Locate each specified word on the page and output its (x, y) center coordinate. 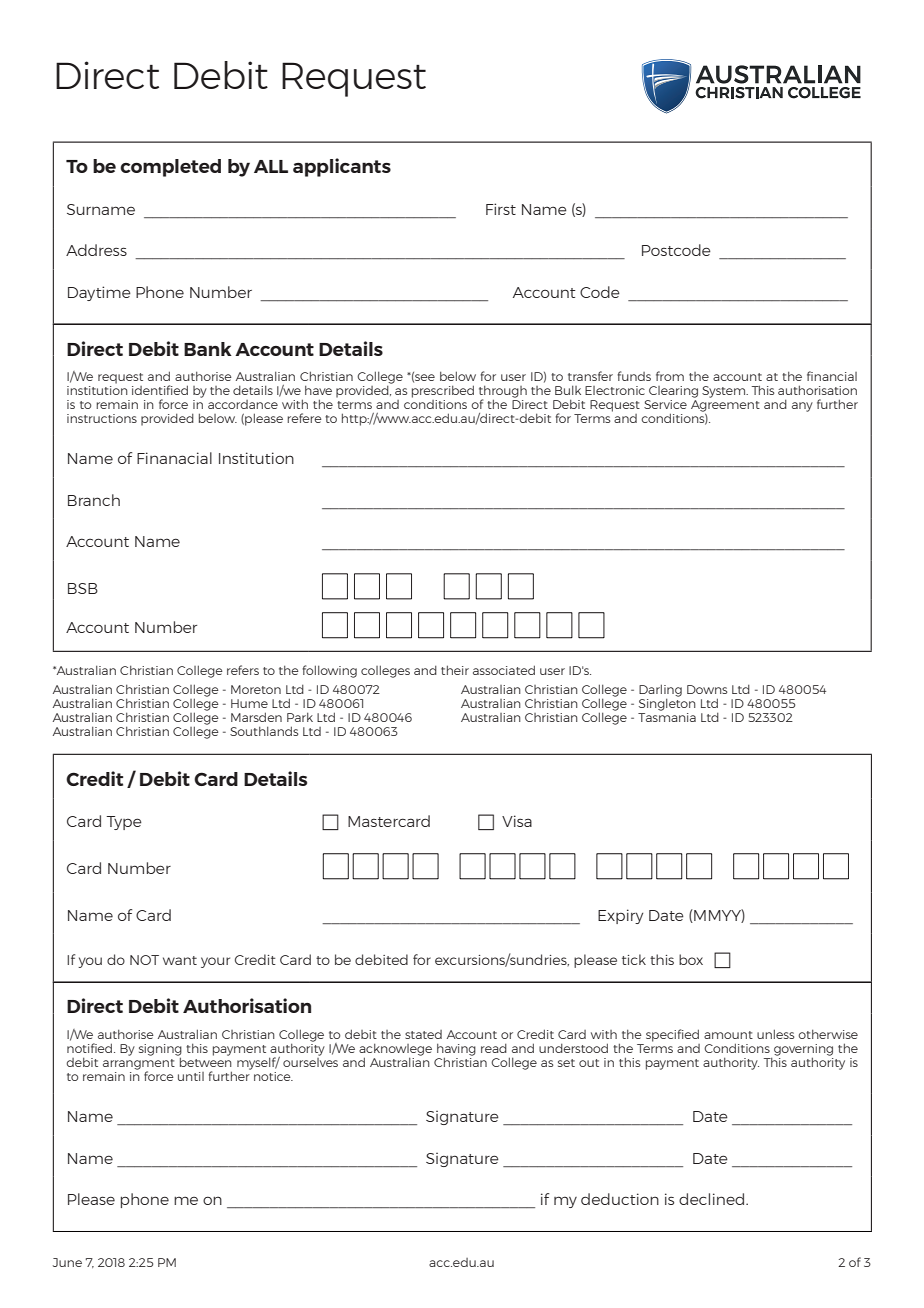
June (67, 1262)
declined (713, 1199)
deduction (620, 1199)
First (501, 209)
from (670, 376)
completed (170, 168)
